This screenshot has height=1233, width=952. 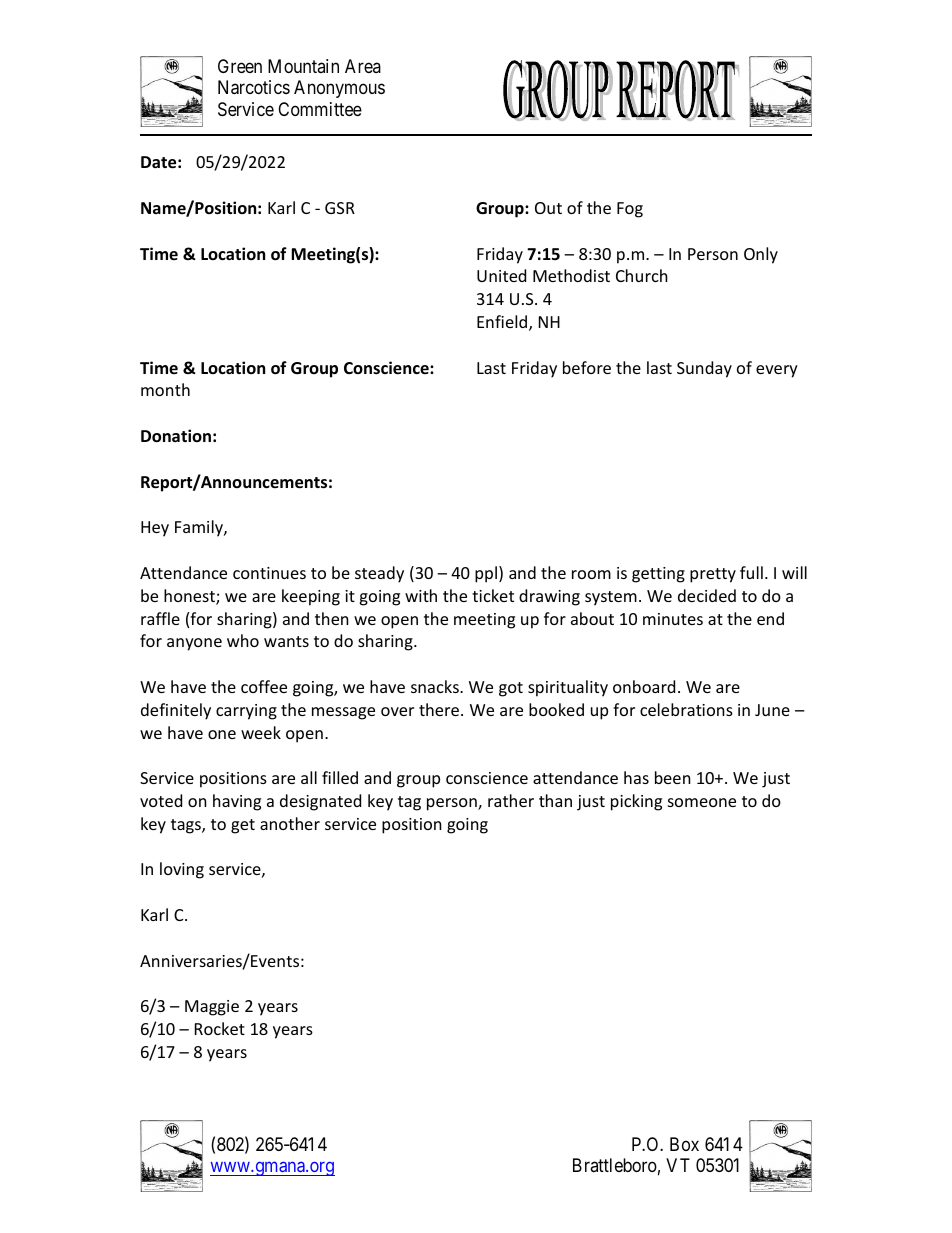 What do you see at coordinates (254, 87) in the screenshot?
I see `Narcotics` at bounding box center [254, 87].
